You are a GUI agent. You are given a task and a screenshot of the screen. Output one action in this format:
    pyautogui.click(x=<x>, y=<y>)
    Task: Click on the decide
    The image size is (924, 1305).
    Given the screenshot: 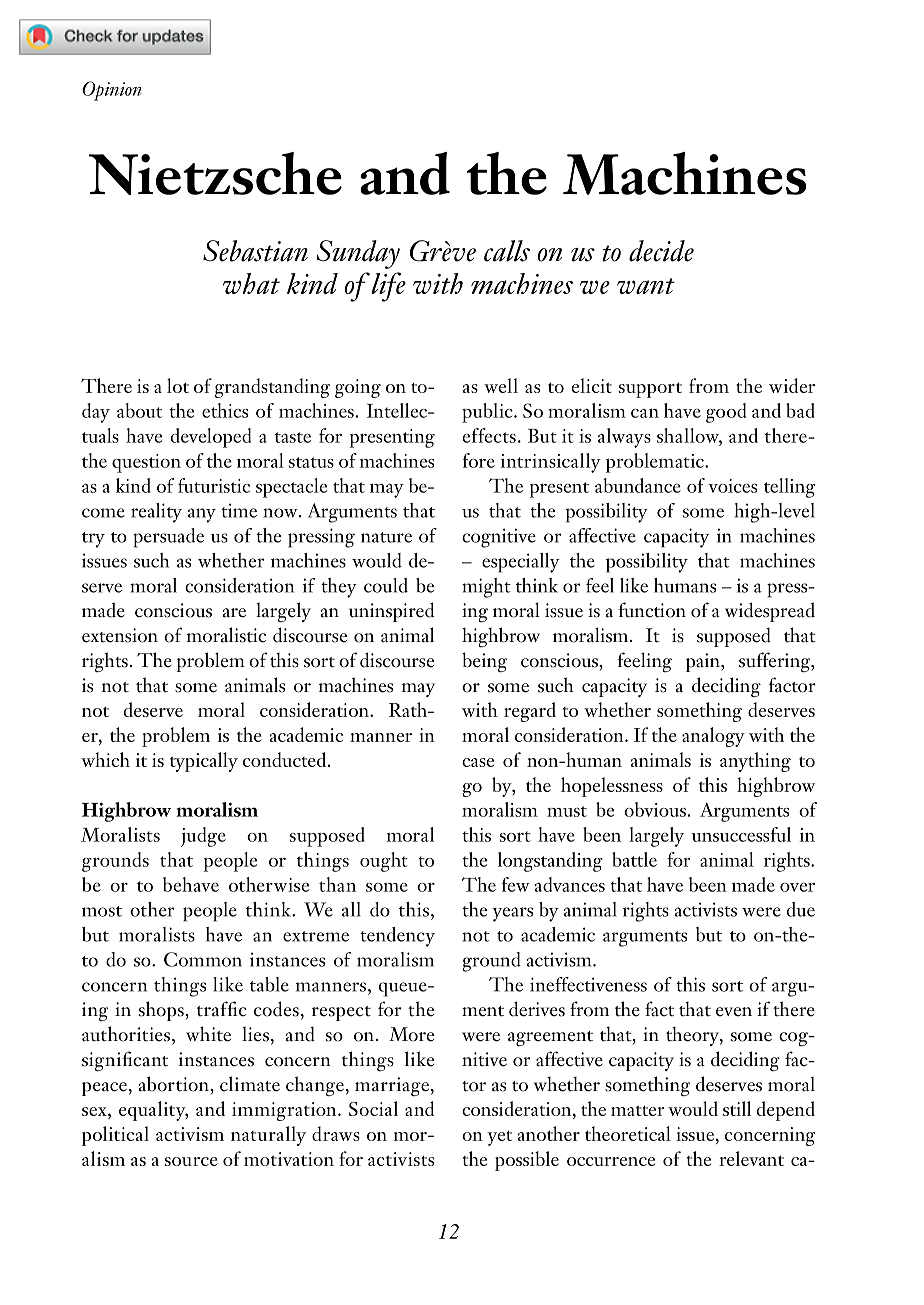 What is the action you would take?
    pyautogui.click(x=661, y=251)
